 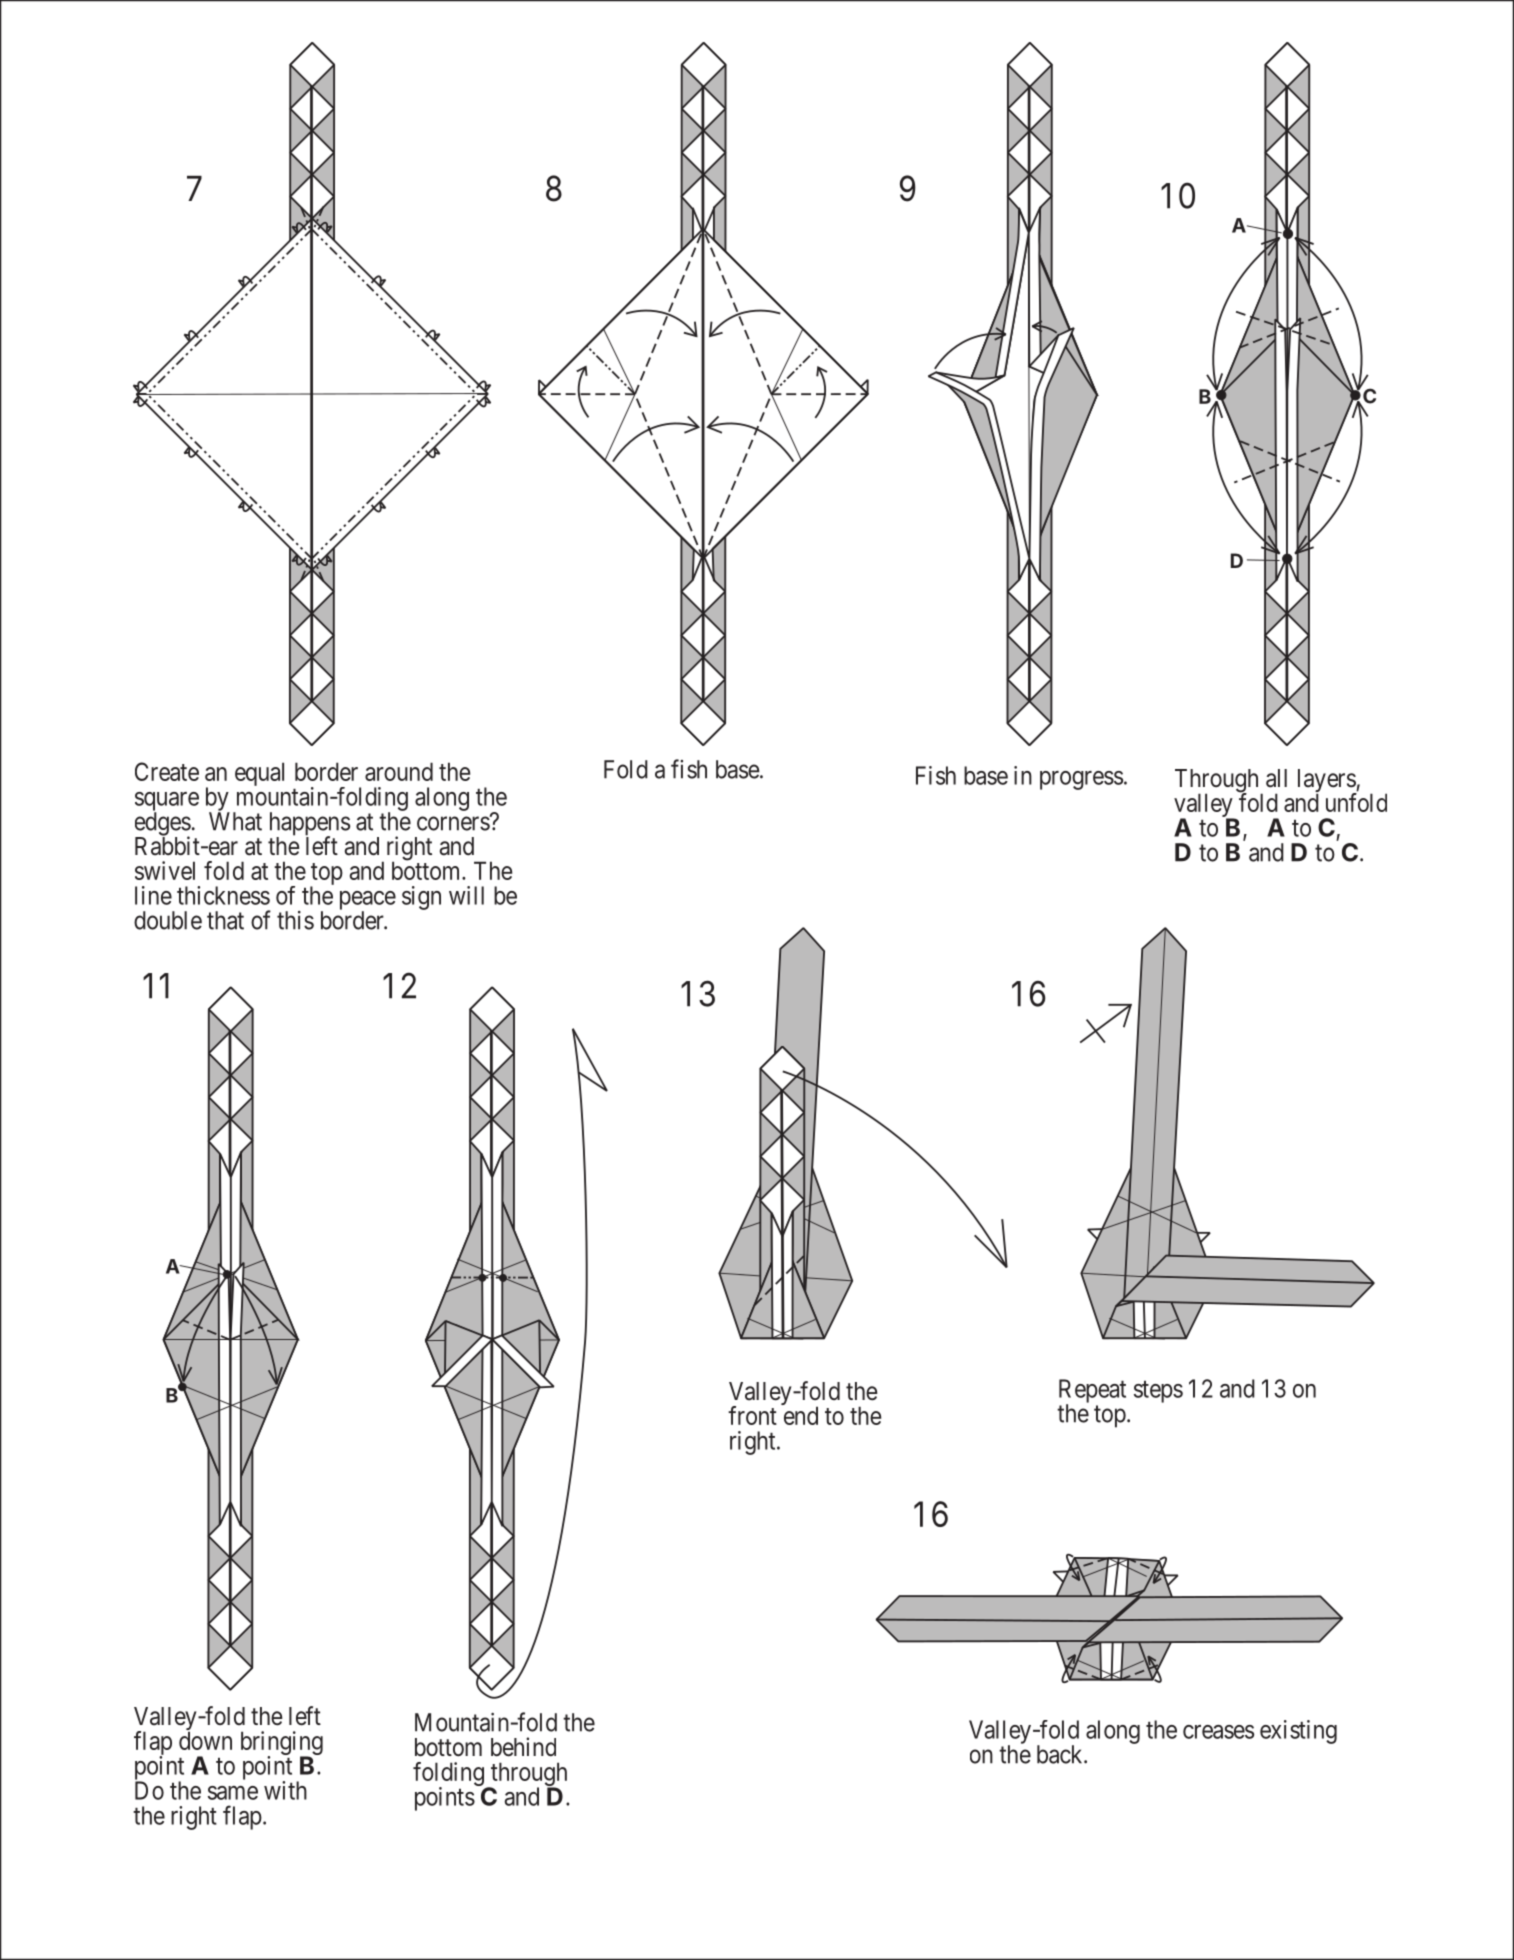 What do you see at coordinates (310, 825) in the screenshot?
I see `happens` at bounding box center [310, 825].
